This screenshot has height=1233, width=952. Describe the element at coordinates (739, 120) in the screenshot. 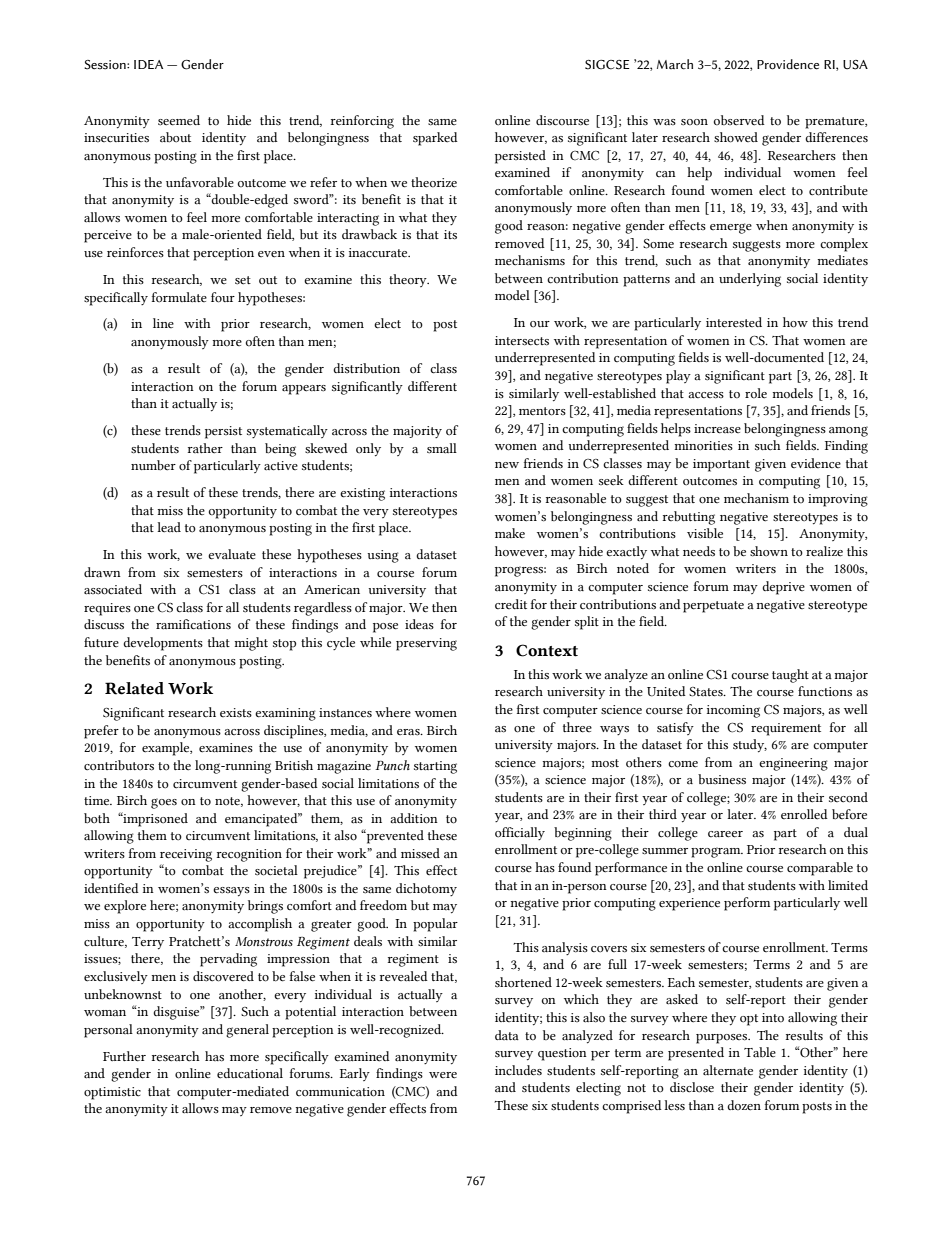

I see `observed` at that location.
